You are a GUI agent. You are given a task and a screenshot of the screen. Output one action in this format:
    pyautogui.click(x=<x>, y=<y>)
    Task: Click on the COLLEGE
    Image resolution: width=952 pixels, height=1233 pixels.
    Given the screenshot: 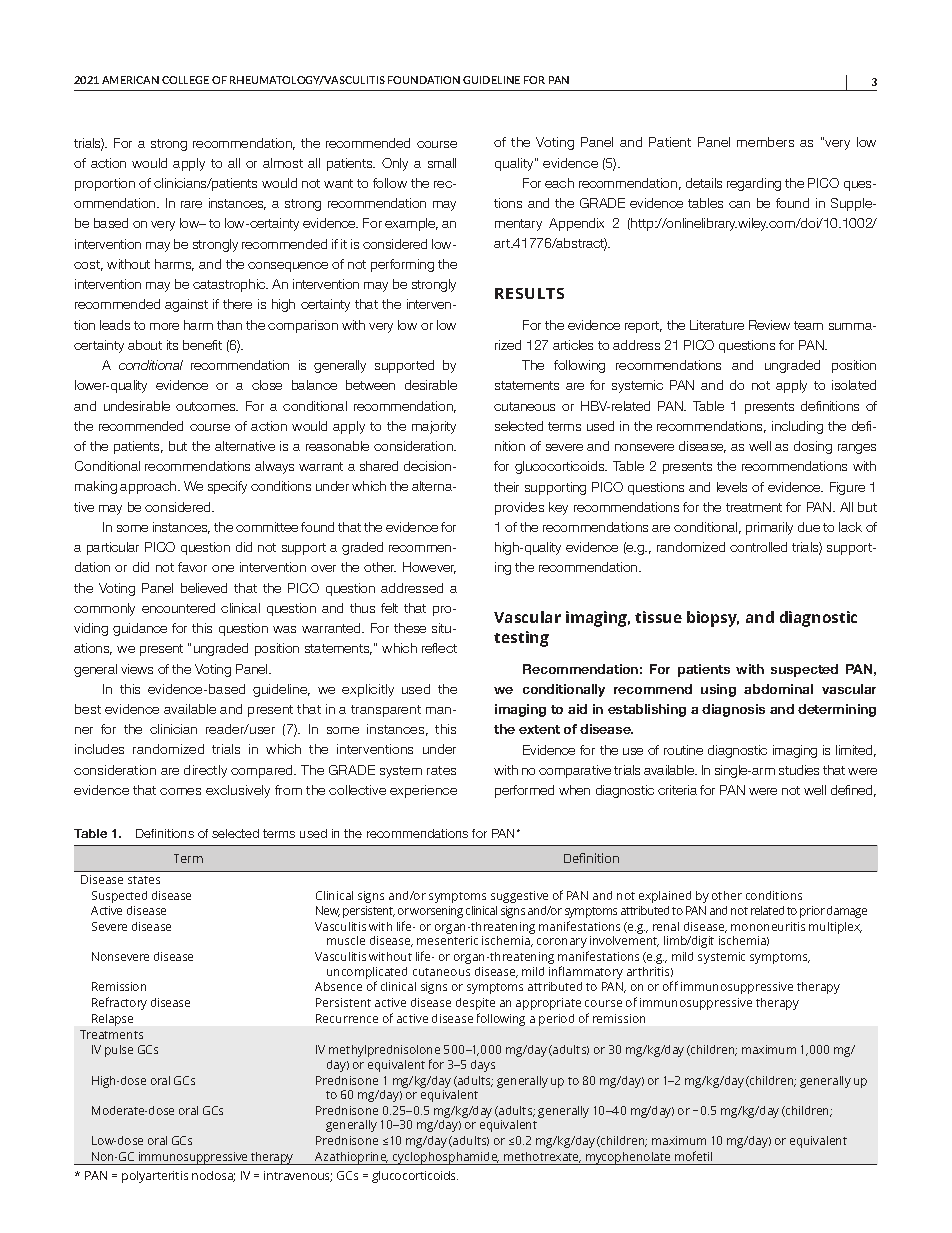 What is the action you would take?
    pyautogui.click(x=185, y=80)
